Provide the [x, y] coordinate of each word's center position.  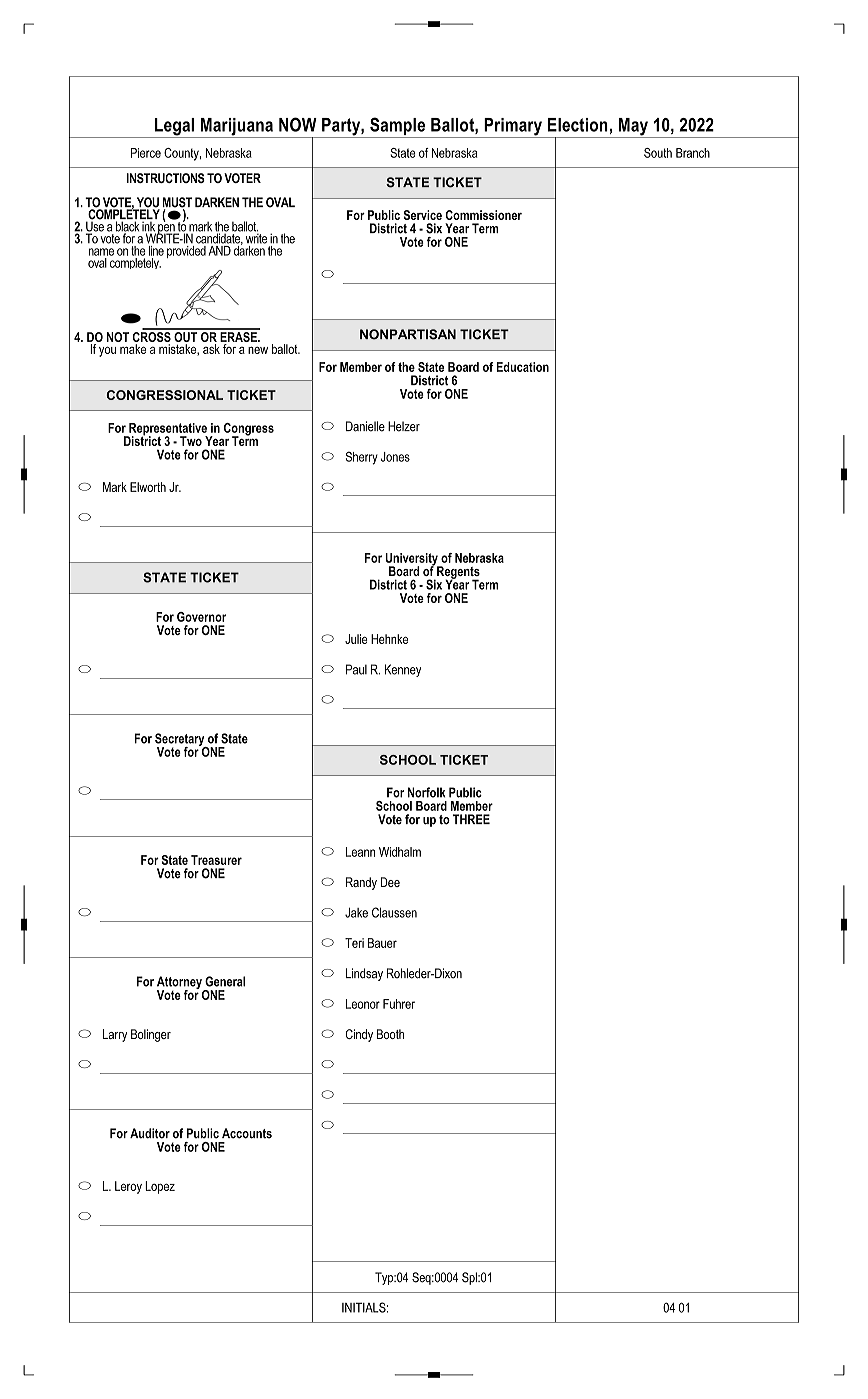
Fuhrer [399, 1004]
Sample [398, 127]
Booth [390, 1034]
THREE [471, 819]
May [633, 128]
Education [522, 367]
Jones [395, 457]
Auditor [150, 1133]
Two [191, 441]
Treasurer [216, 860]
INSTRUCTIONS [166, 178]
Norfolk [426, 792]
